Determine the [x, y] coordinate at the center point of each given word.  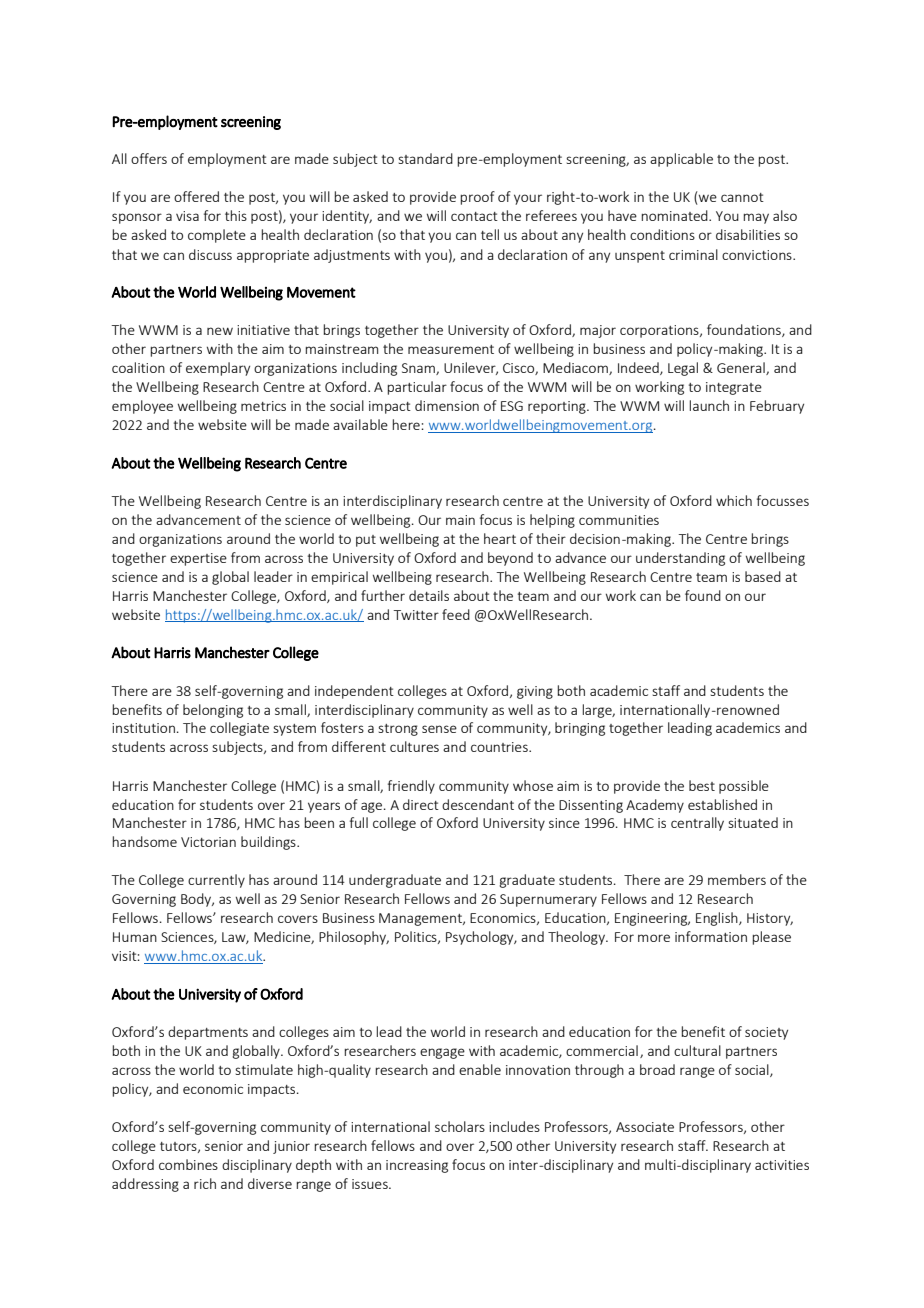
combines [188, 1164]
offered [196, 196]
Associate [645, 1127]
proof [477, 198]
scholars [460, 1126]
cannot [742, 197]
